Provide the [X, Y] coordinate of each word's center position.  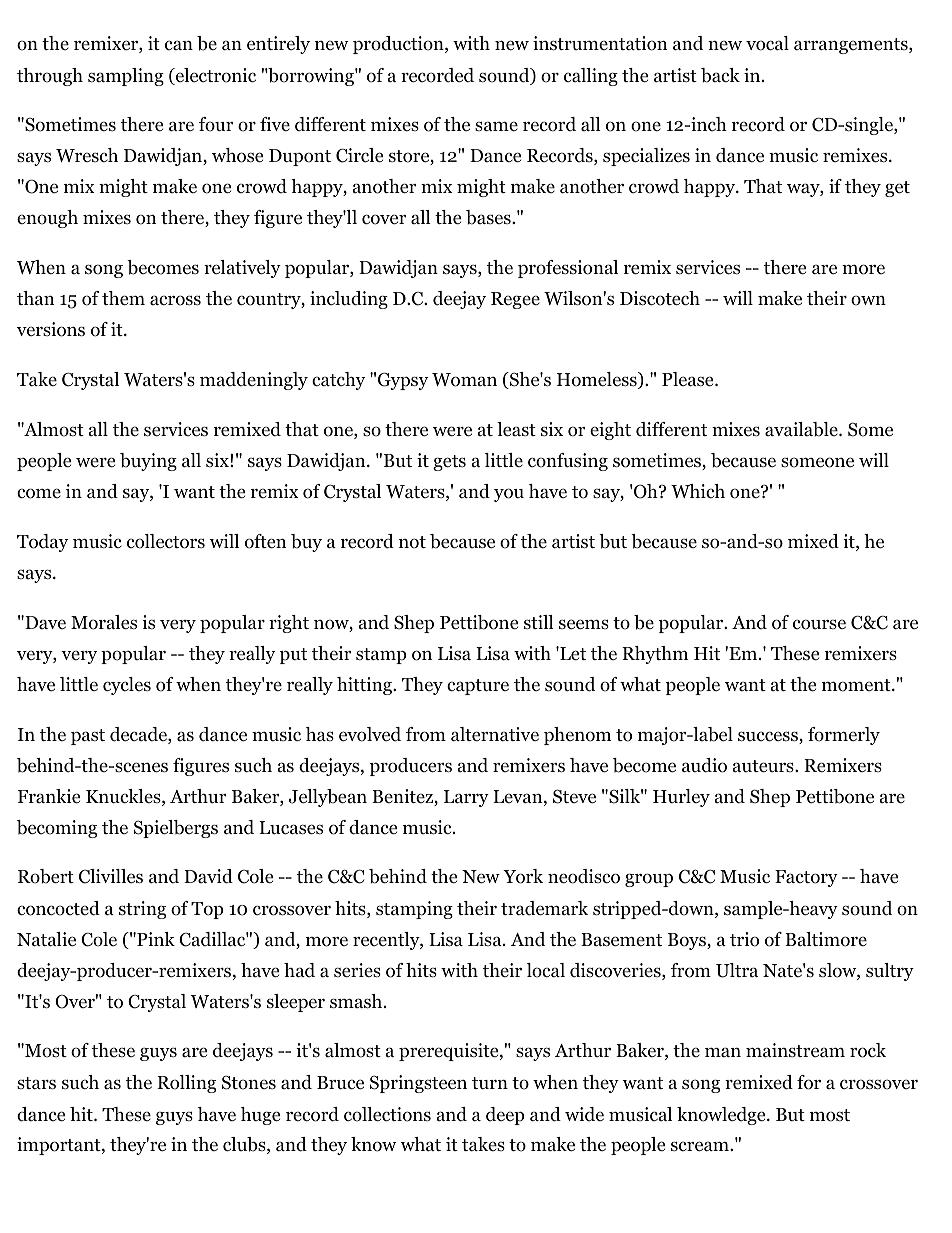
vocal [767, 43]
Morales [104, 622]
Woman [464, 380]
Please [689, 379]
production [399, 45]
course [819, 624]
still [539, 622]
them [123, 298]
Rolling [186, 1084]
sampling [126, 77]
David [208, 876]
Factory [806, 878]
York [523, 876]
